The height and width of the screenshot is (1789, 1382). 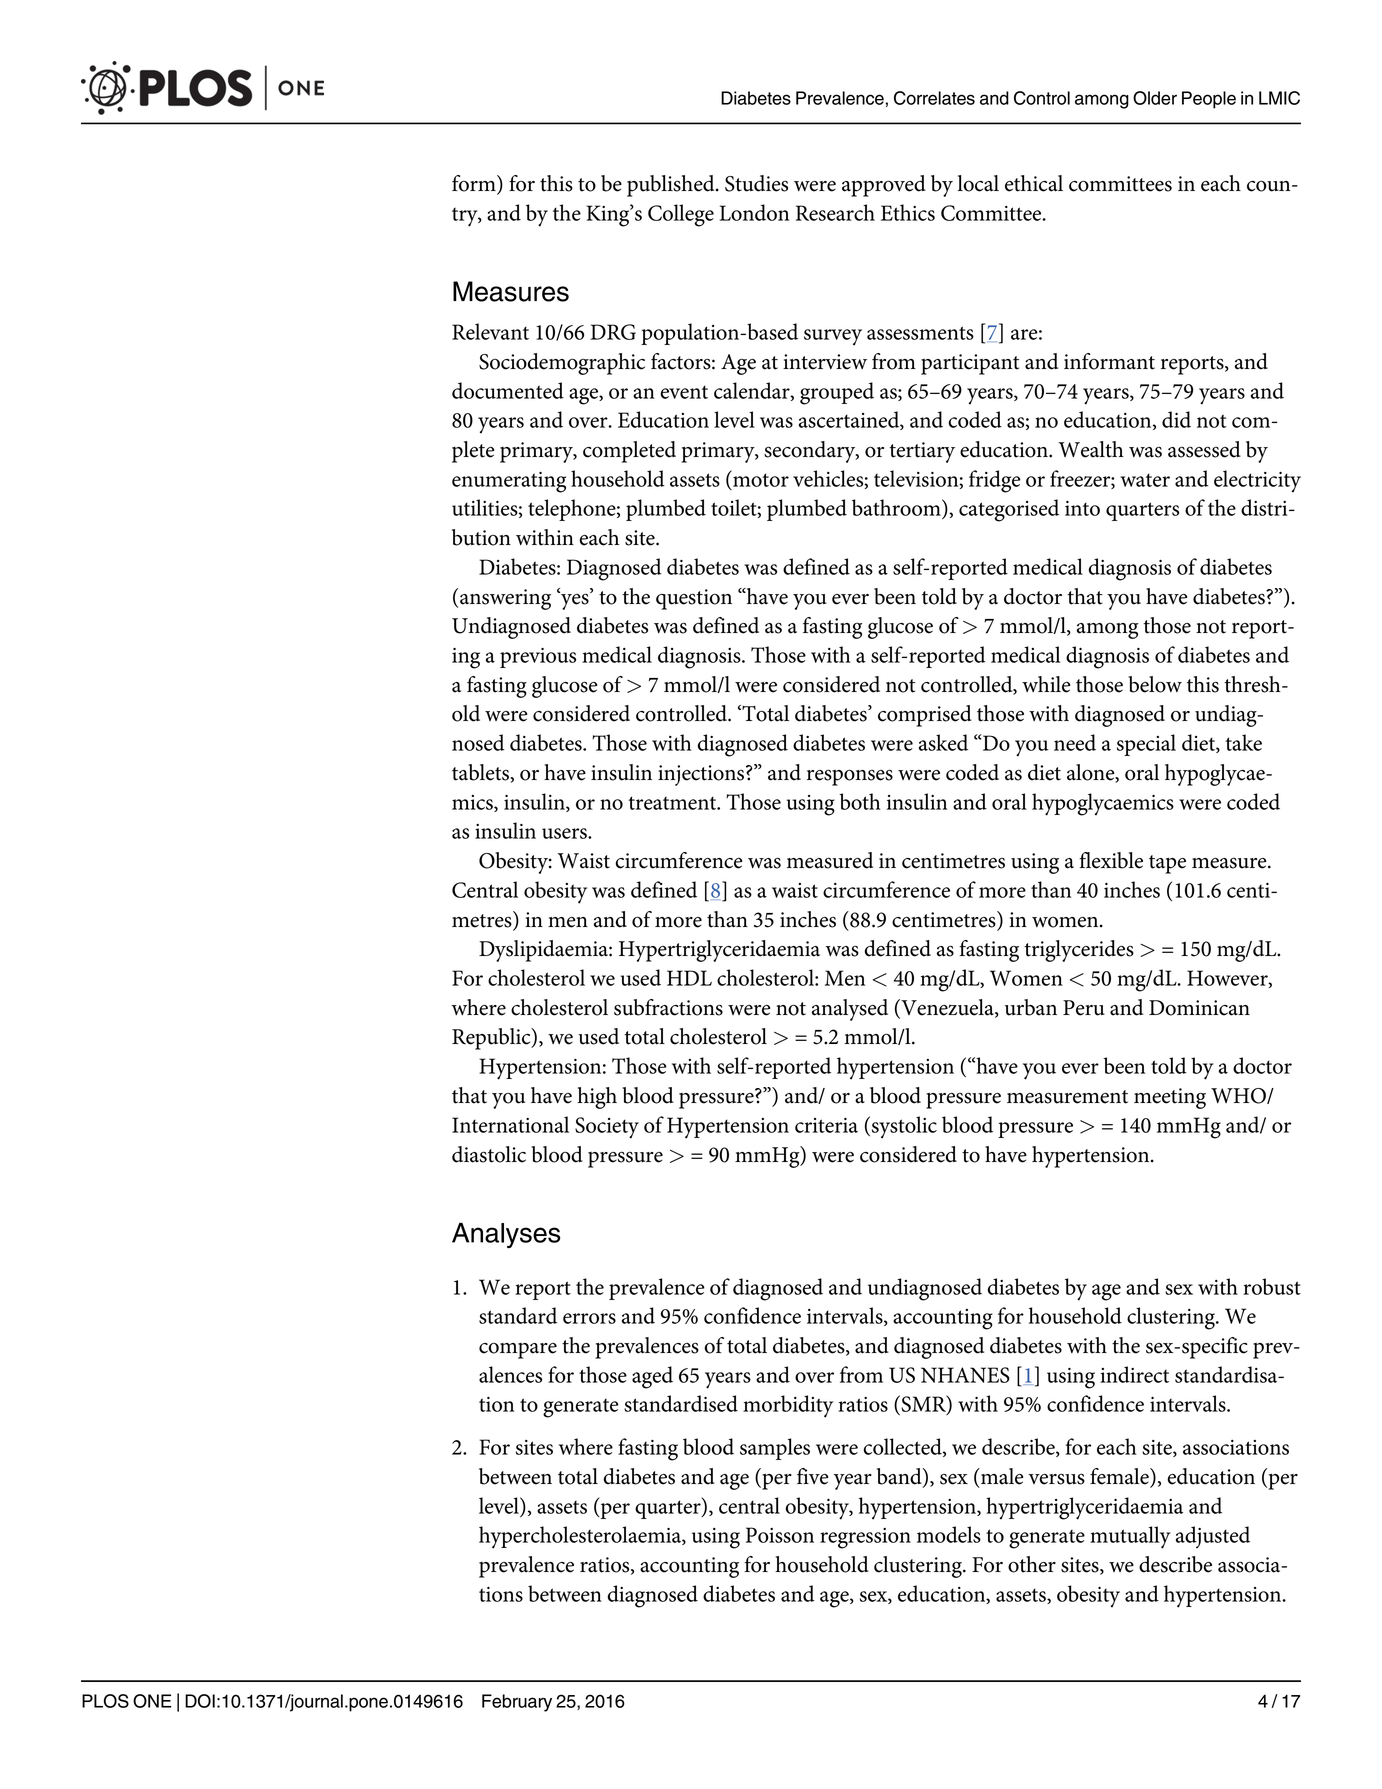 What do you see at coordinates (672, 186) in the screenshot?
I see `published` at bounding box center [672, 186].
